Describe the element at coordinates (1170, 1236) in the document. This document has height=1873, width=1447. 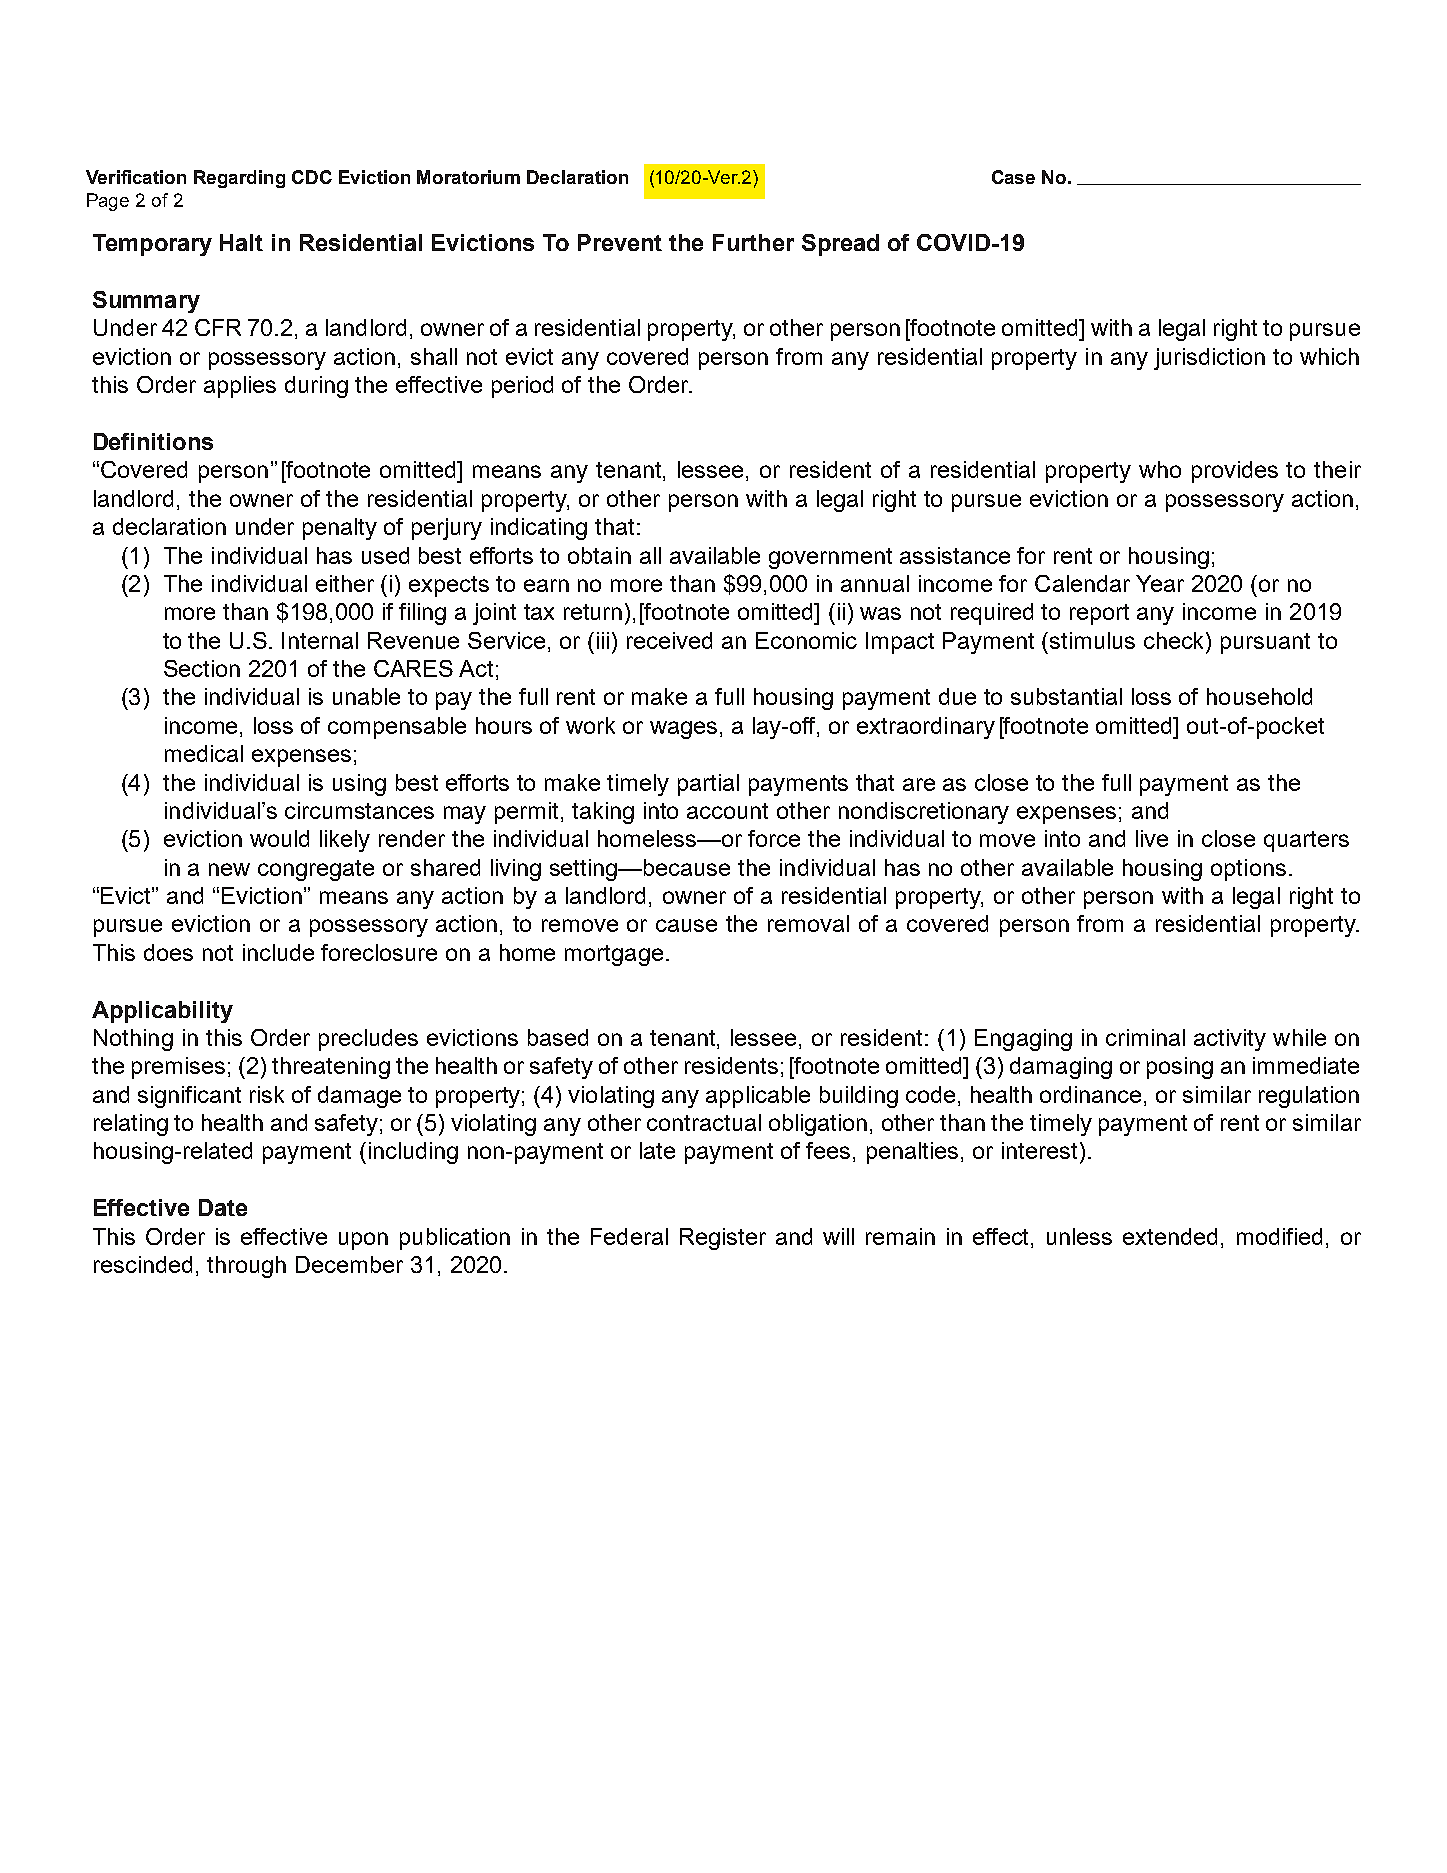
I see `extended` at that location.
